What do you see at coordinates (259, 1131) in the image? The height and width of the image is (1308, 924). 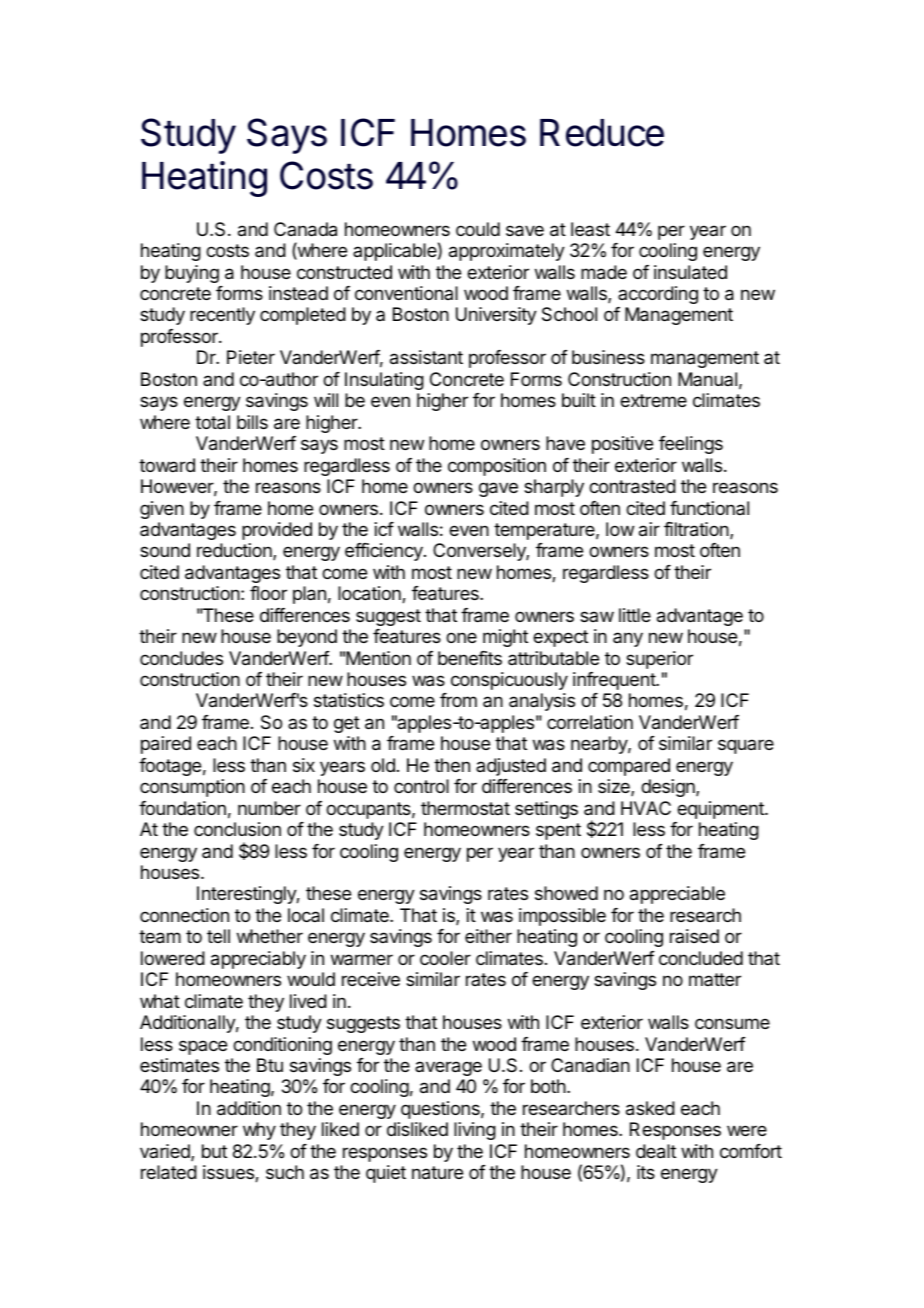 I see `why` at bounding box center [259, 1131].
